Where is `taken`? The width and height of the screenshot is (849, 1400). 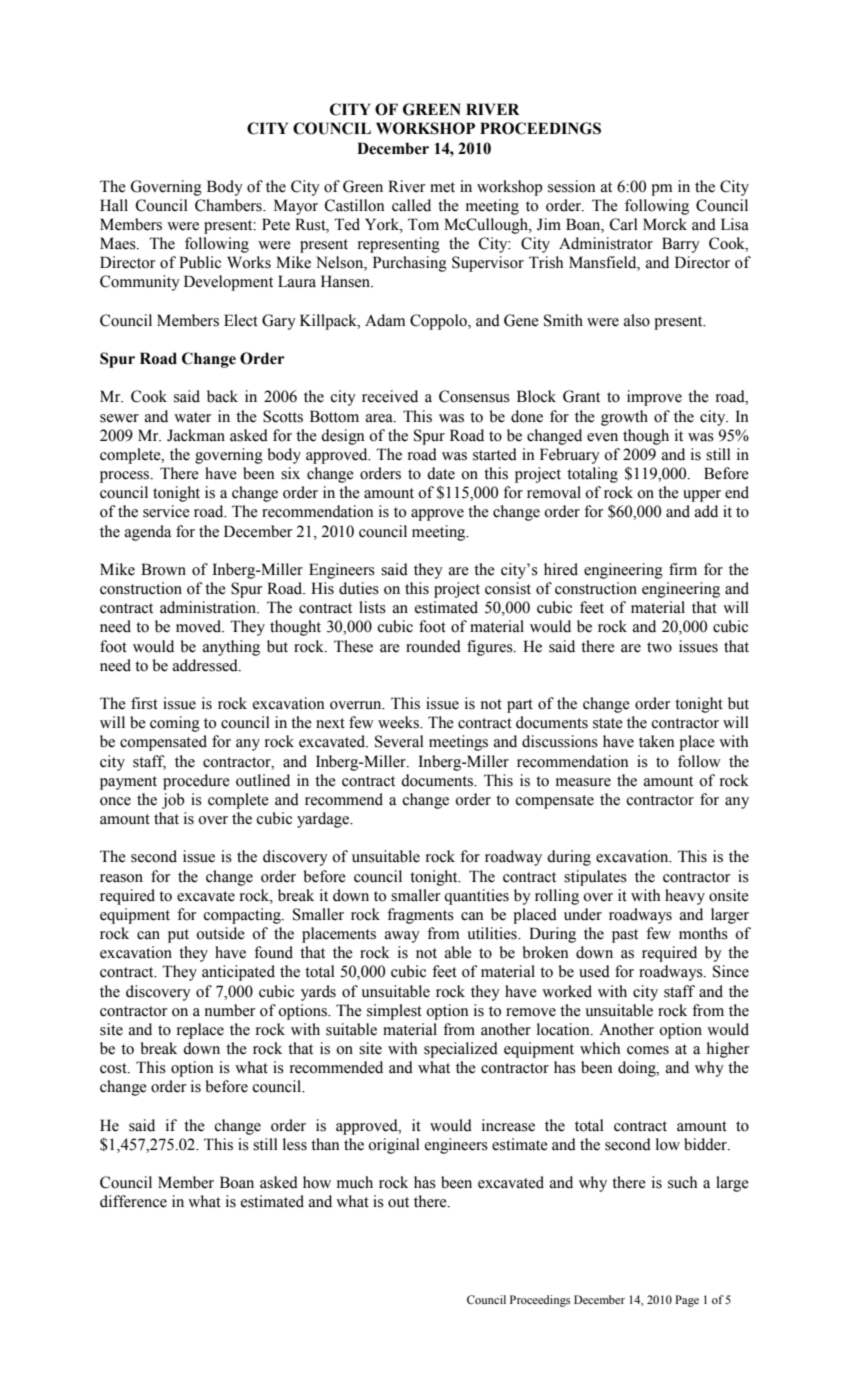 taken is located at coordinates (657, 741).
